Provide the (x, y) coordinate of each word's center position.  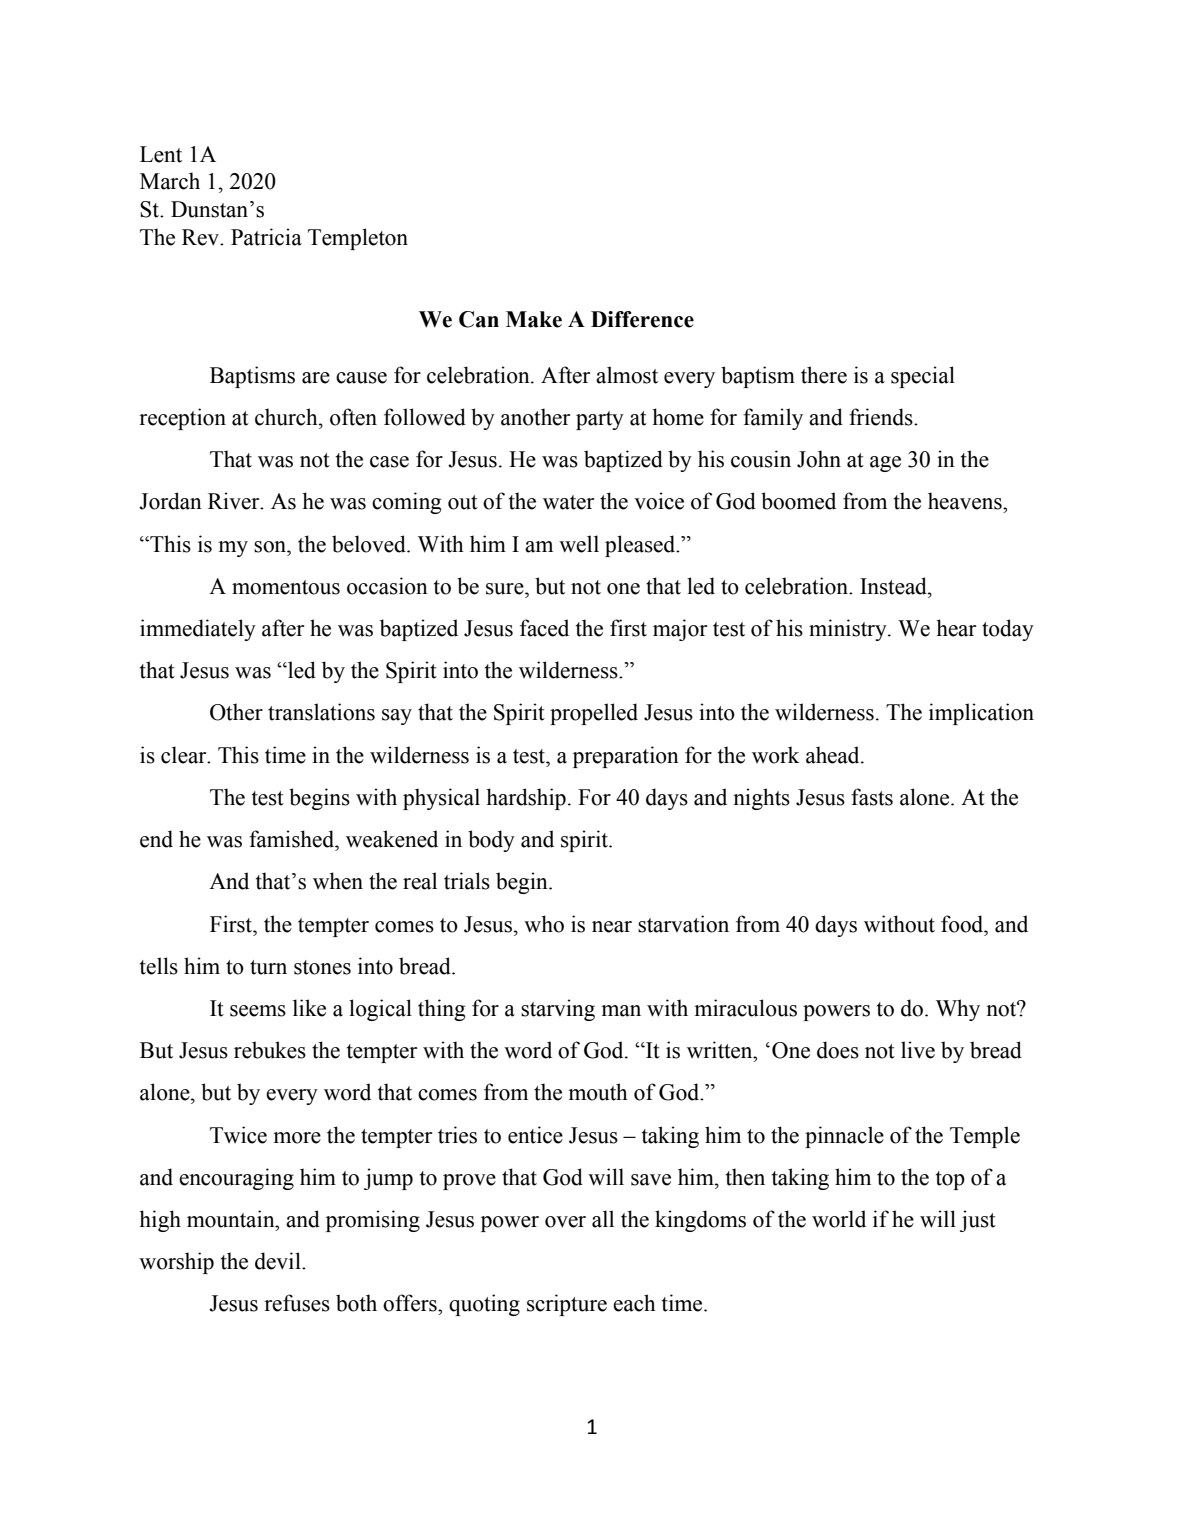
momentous (286, 587)
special (923, 377)
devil (279, 1261)
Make (534, 319)
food (963, 924)
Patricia (266, 237)
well (579, 544)
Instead (894, 586)
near (612, 927)
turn (268, 967)
